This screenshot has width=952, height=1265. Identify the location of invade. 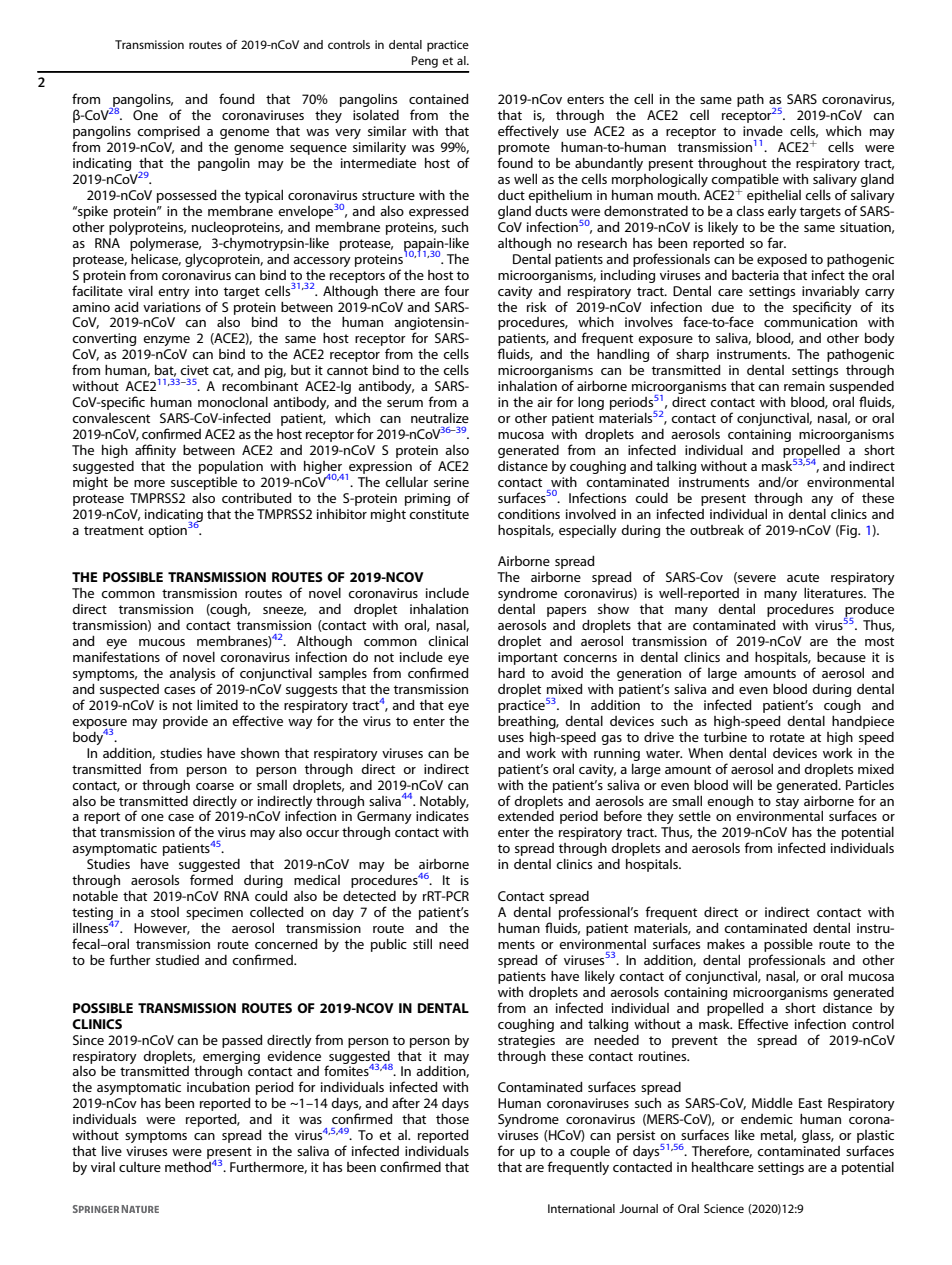
(763, 131).
